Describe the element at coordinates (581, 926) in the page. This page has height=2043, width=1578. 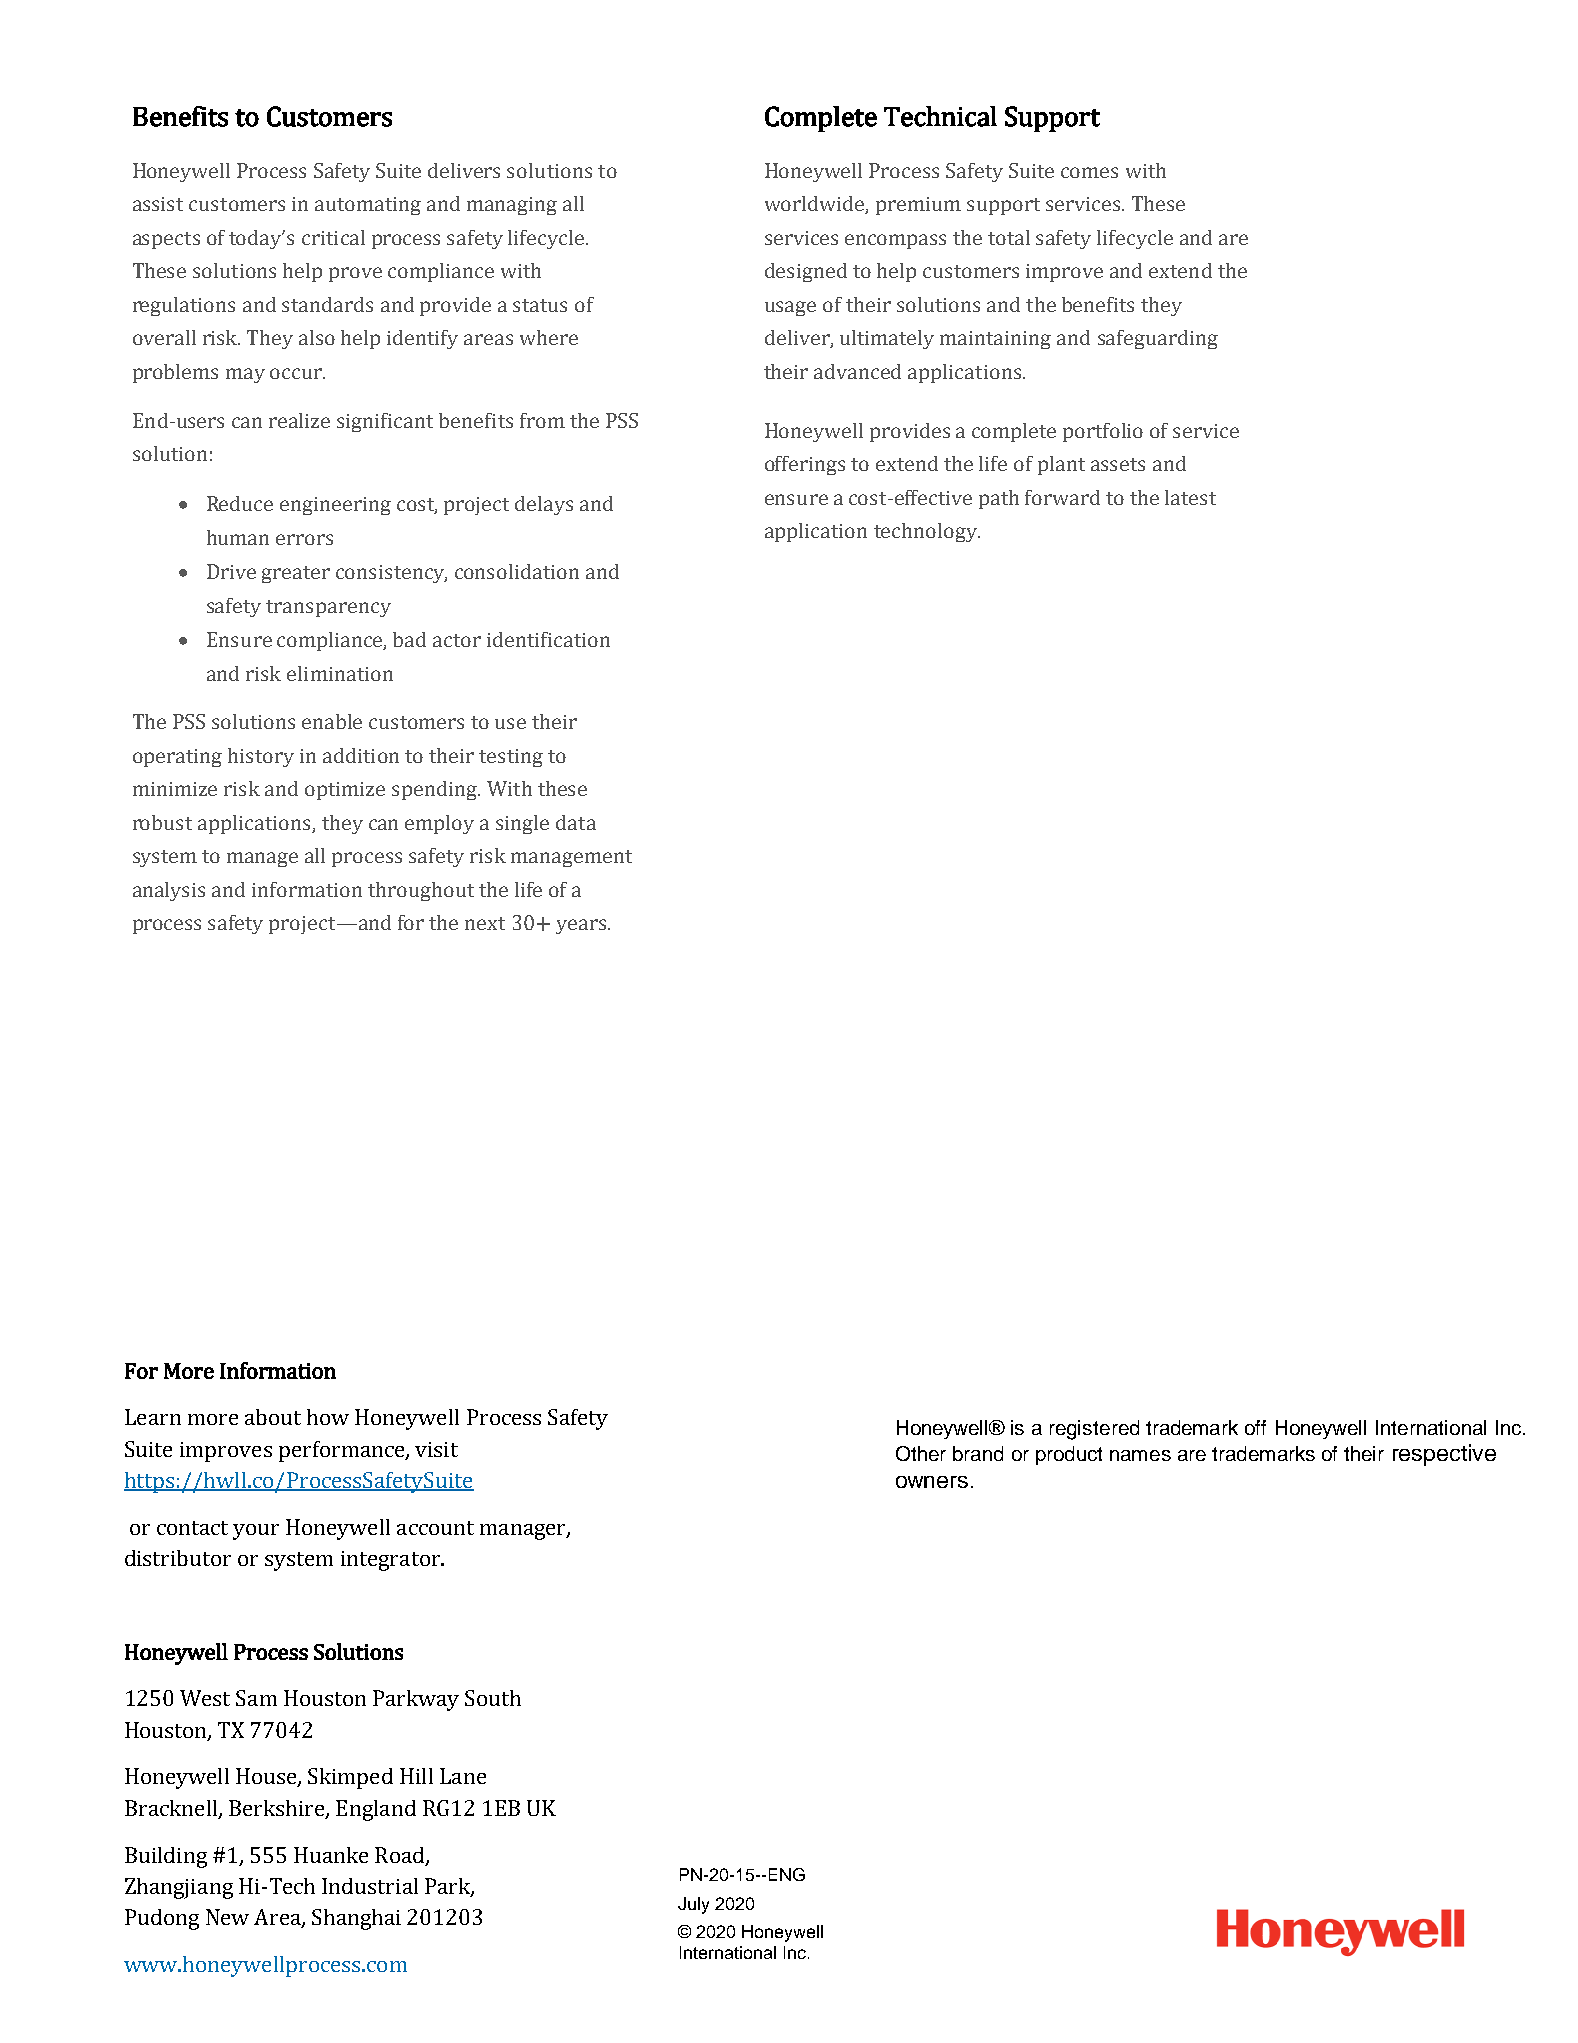
I see `years` at that location.
